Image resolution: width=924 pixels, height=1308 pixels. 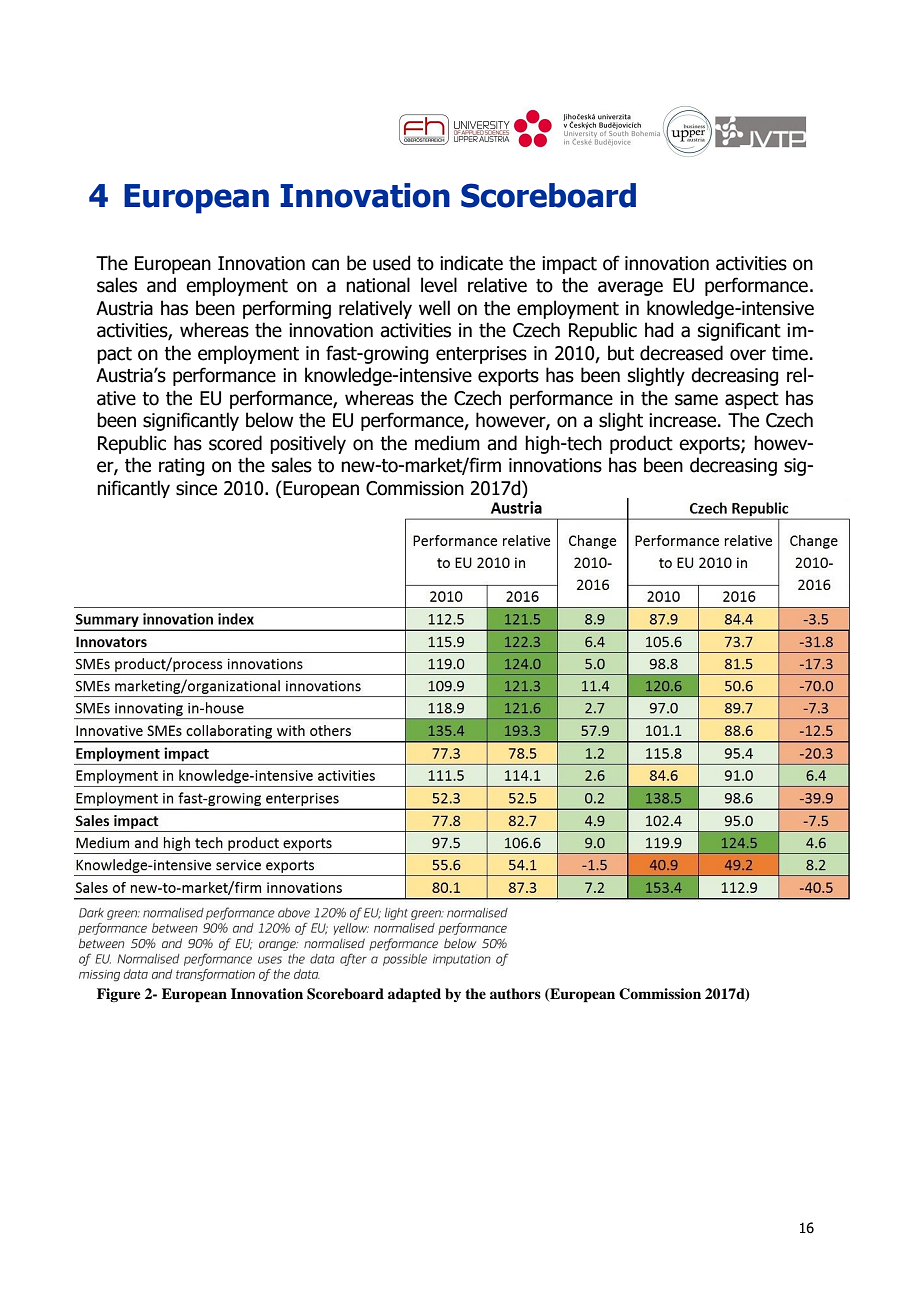 What do you see at coordinates (515, 994) in the page?
I see `authors` at bounding box center [515, 994].
